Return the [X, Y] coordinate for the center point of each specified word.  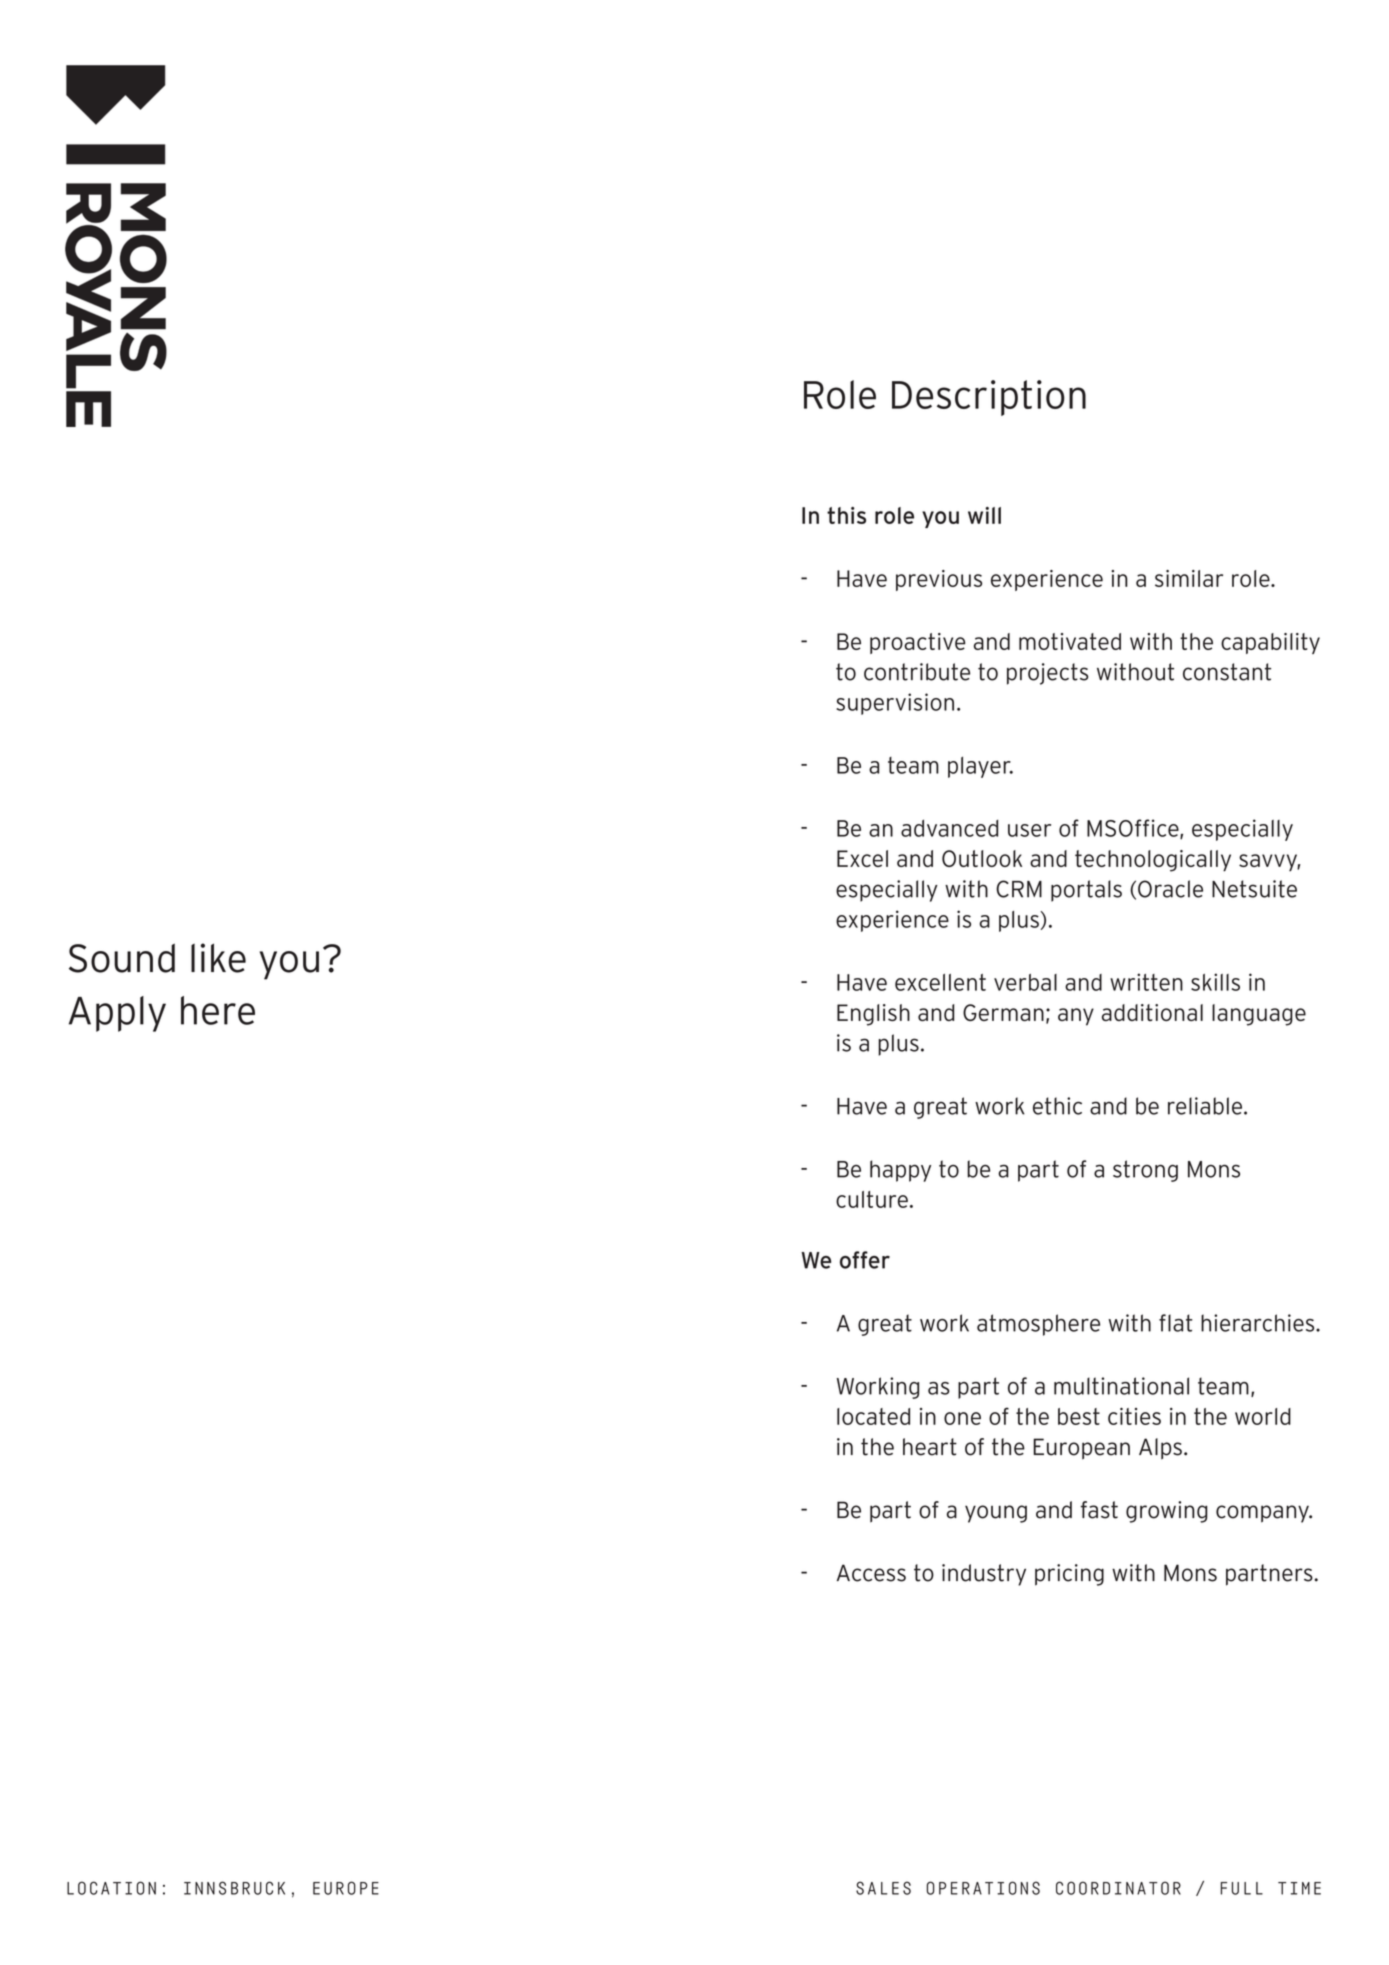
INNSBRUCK [234, 1888]
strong [1145, 1171]
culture [872, 1199]
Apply [117, 1014]
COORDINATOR [1118, 1888]
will [984, 515]
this [846, 515]
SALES [883, 1888]
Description [989, 398]
